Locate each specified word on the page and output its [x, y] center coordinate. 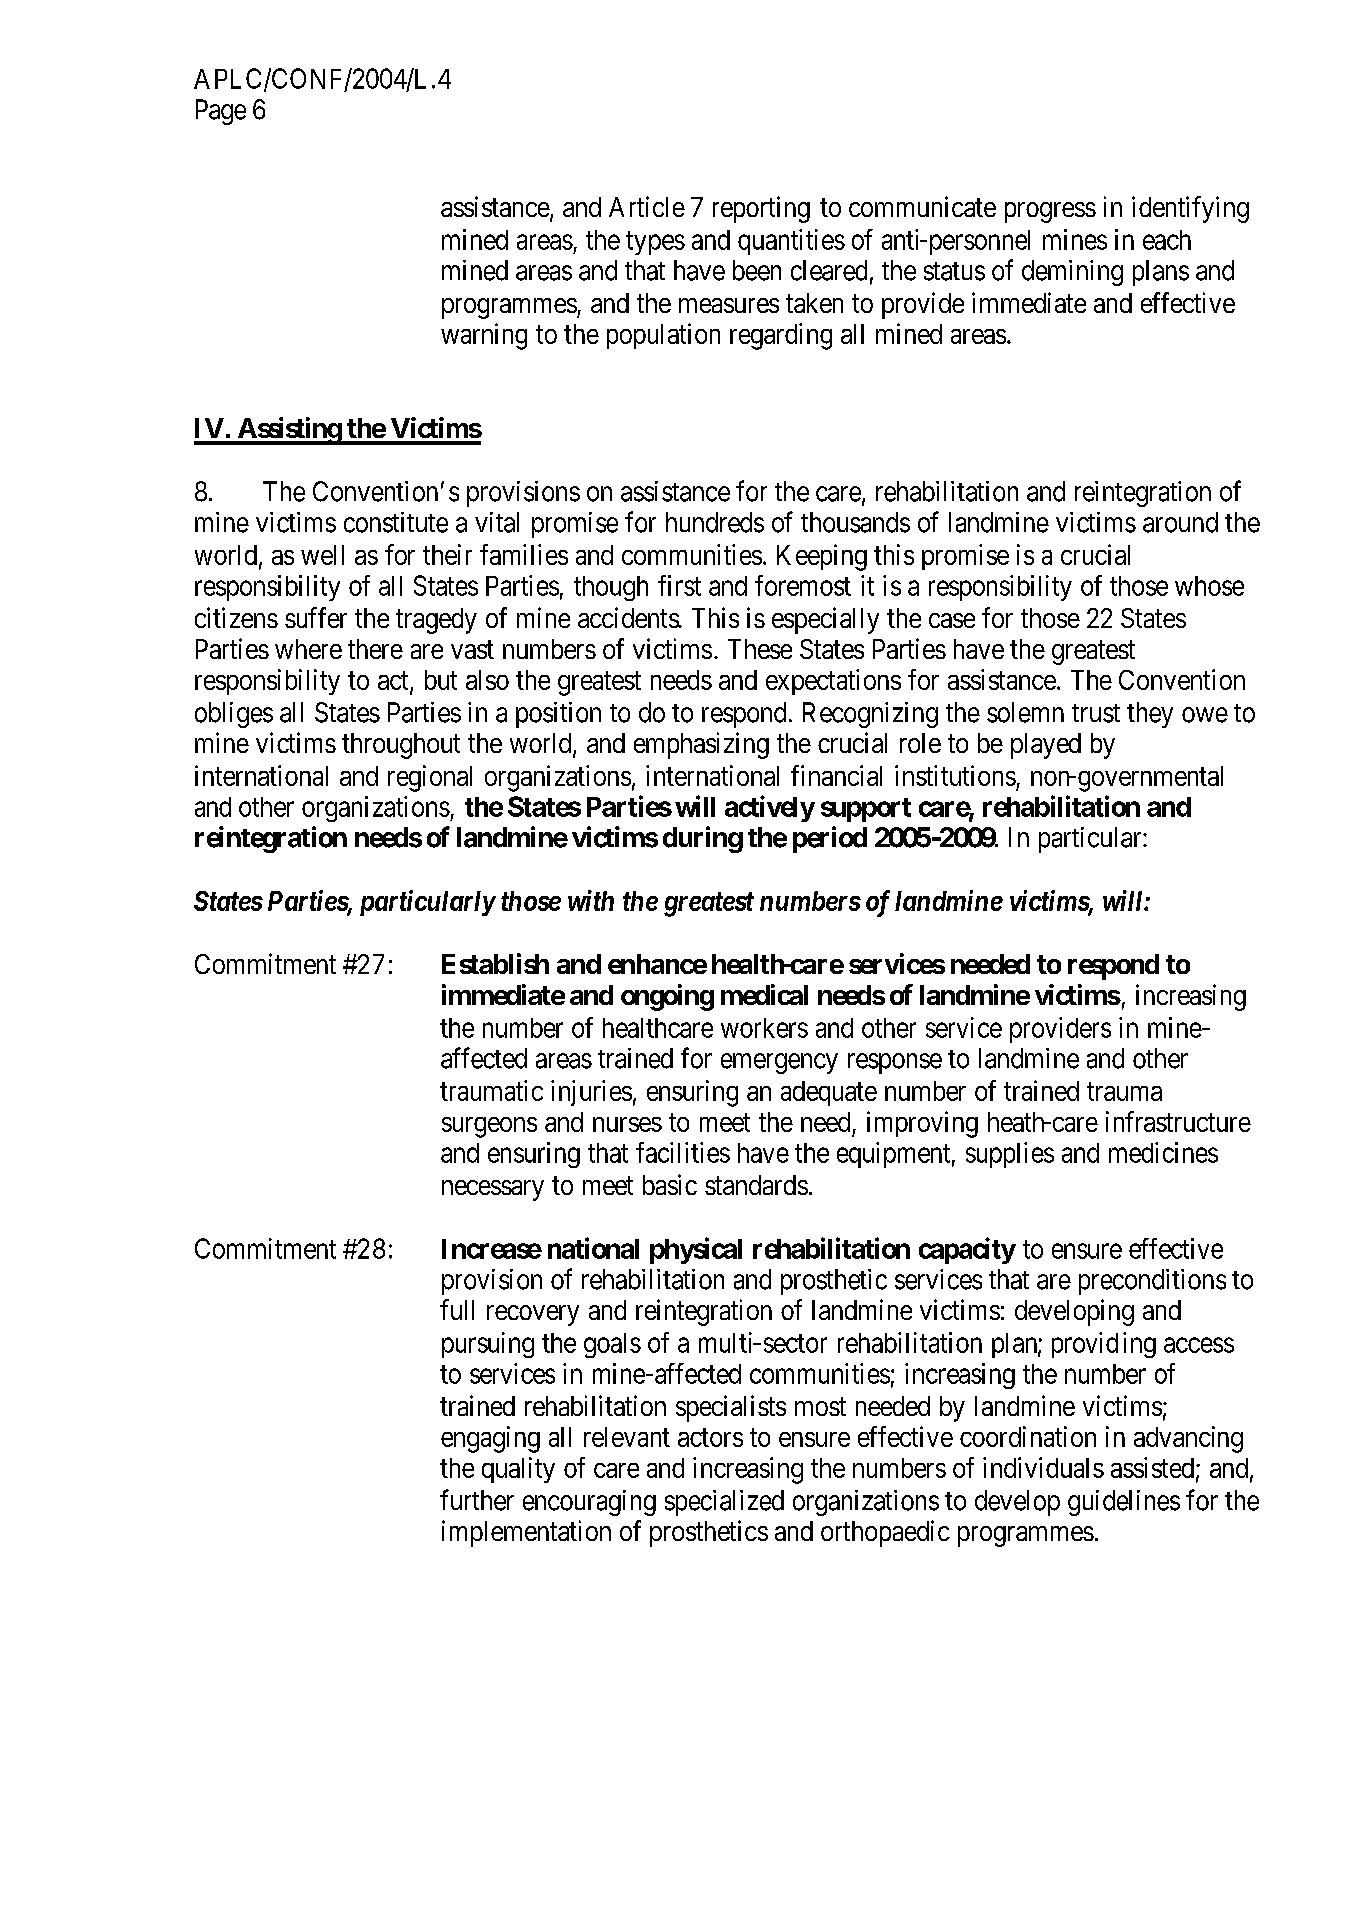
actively [770, 808]
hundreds [715, 522]
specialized [724, 1503]
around [1180, 522]
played [1046, 746]
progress [1050, 212]
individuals [1043, 1467]
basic [670, 1184]
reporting [761, 209]
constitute [396, 522]
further [477, 1500]
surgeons [489, 1127]
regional [430, 778]
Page [221, 112]
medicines [1163, 1152]
